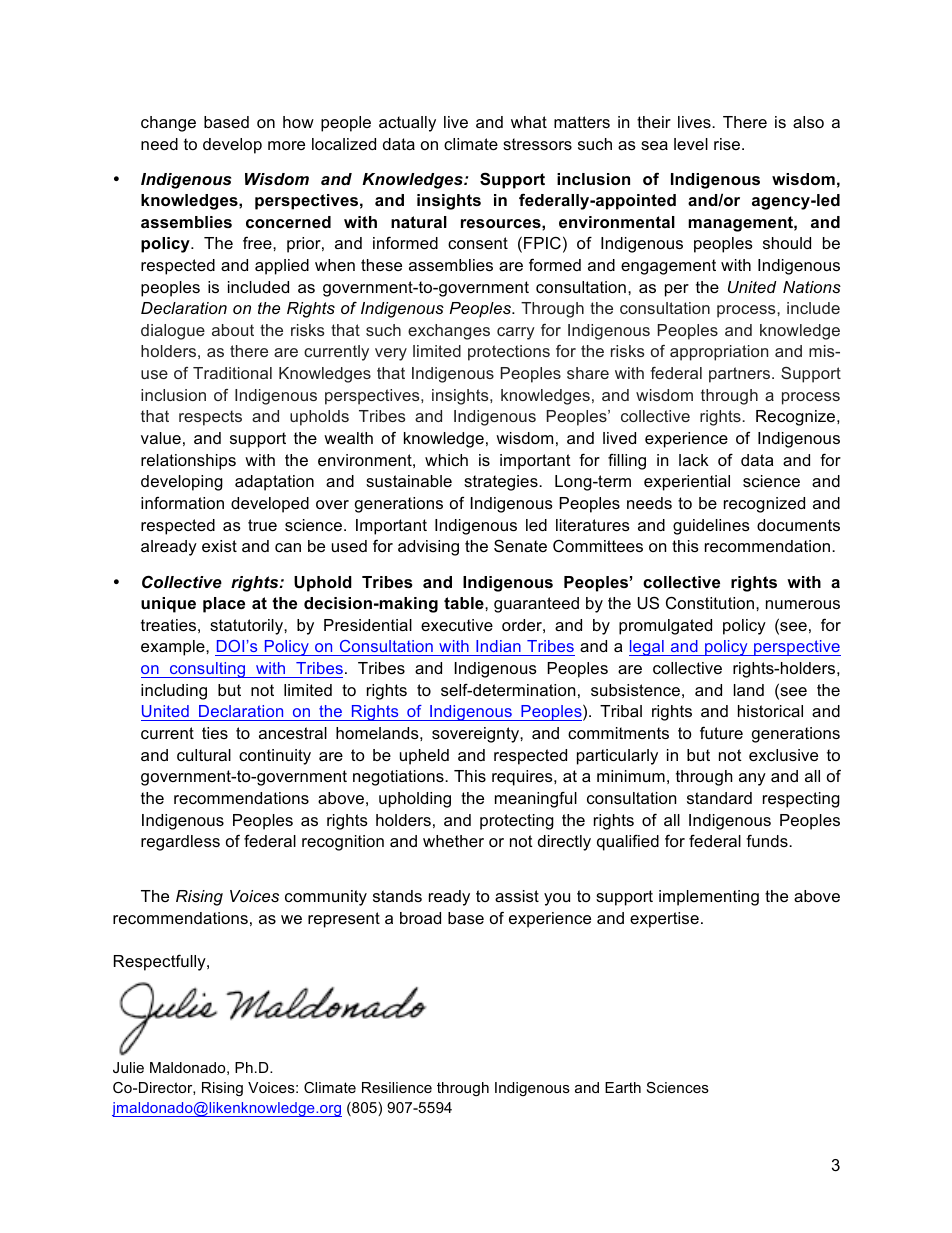 The height and width of the image is (1233, 952). What do you see at coordinates (286, 145) in the image?
I see `more` at bounding box center [286, 145].
